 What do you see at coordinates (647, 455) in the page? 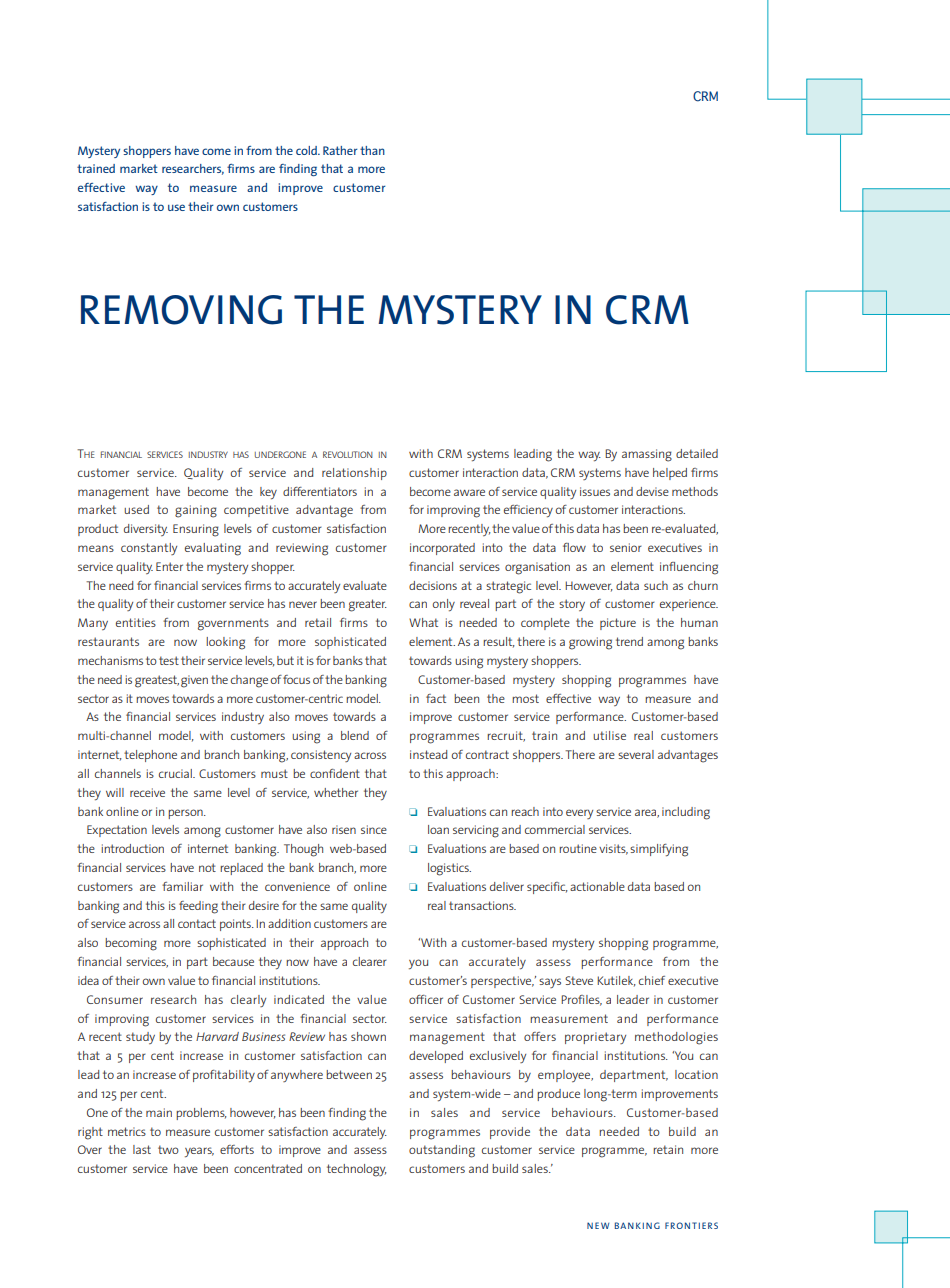
I see `amassing` at bounding box center [647, 455].
